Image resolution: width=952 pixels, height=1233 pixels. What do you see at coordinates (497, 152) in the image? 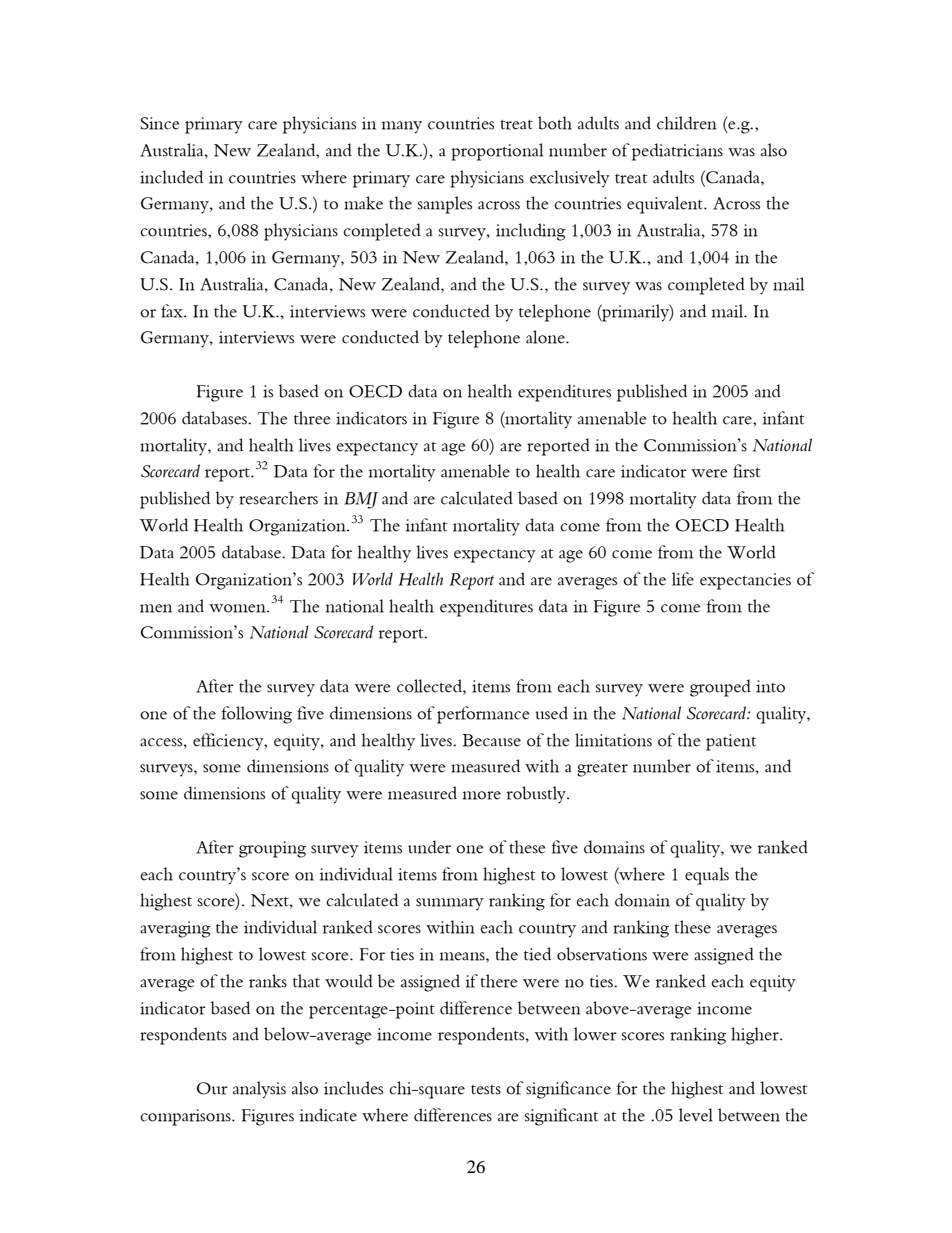
I see `proportional` at bounding box center [497, 152].
